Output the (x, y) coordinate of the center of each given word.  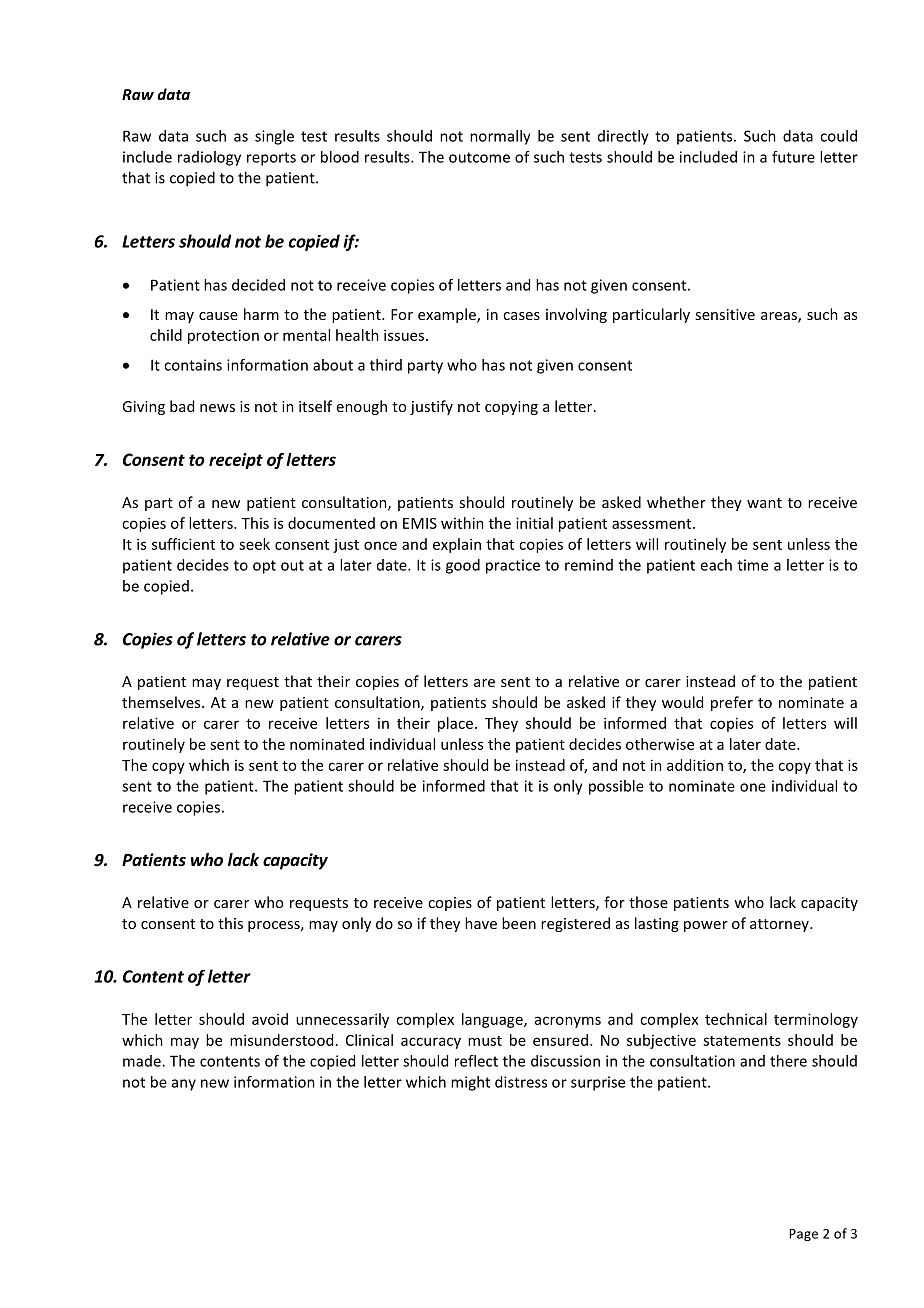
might (470, 1083)
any (184, 1085)
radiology (209, 158)
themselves (162, 702)
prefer (732, 703)
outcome (479, 157)
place (455, 724)
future (793, 157)
